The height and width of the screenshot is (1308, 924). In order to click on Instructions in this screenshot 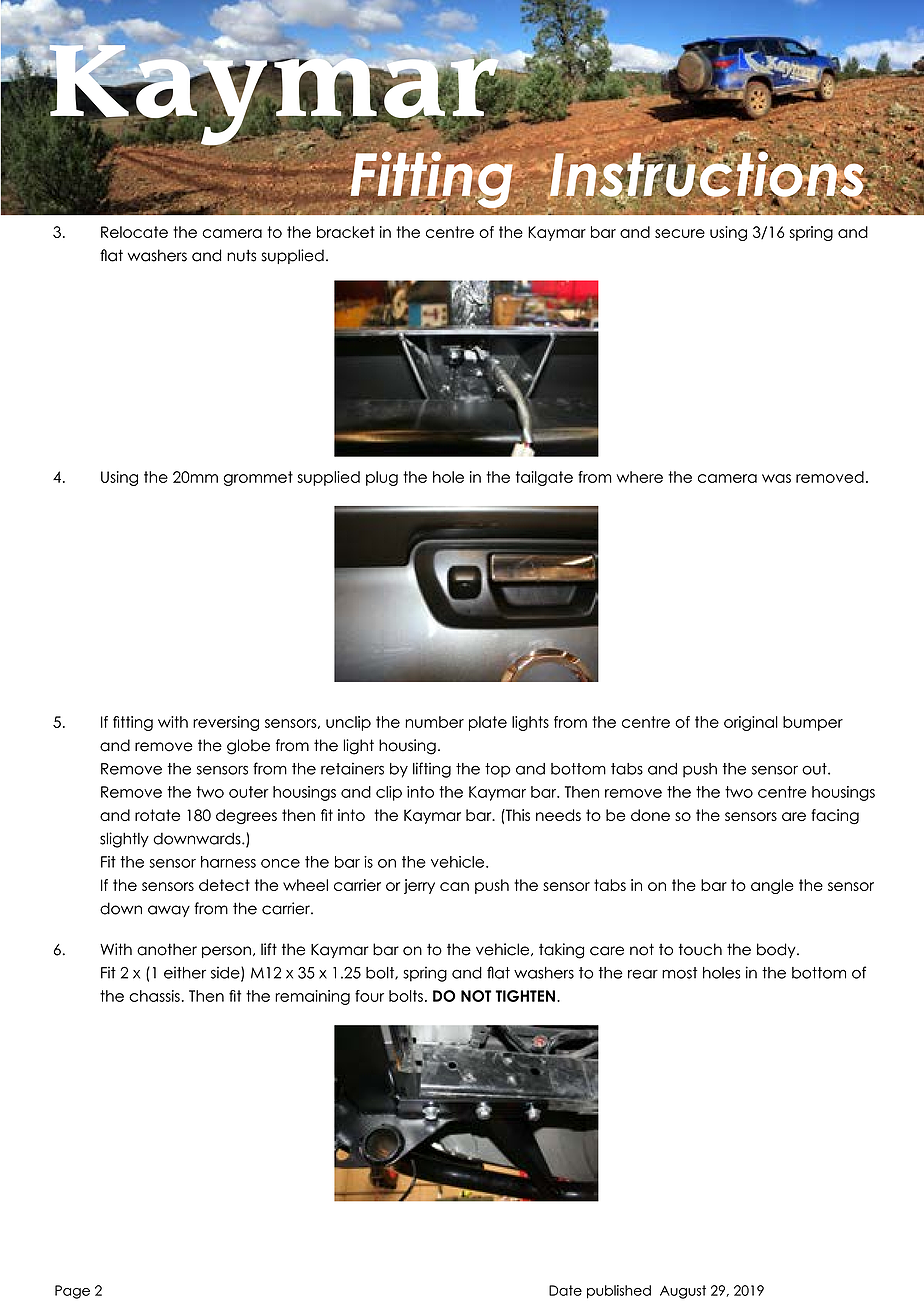, I will do `click(707, 174)`.
